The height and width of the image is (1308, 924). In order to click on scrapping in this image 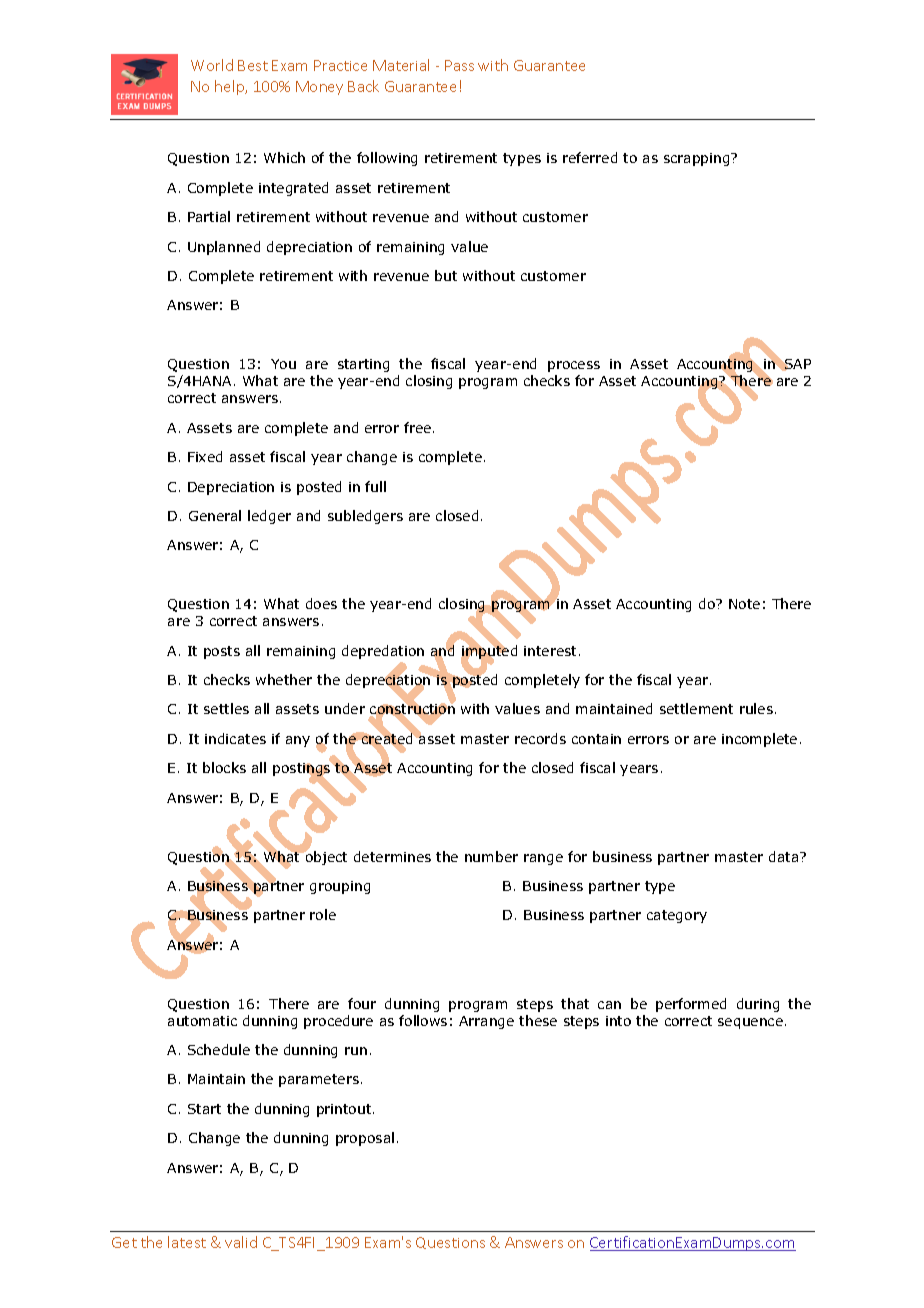, I will do `click(698, 159)`.
